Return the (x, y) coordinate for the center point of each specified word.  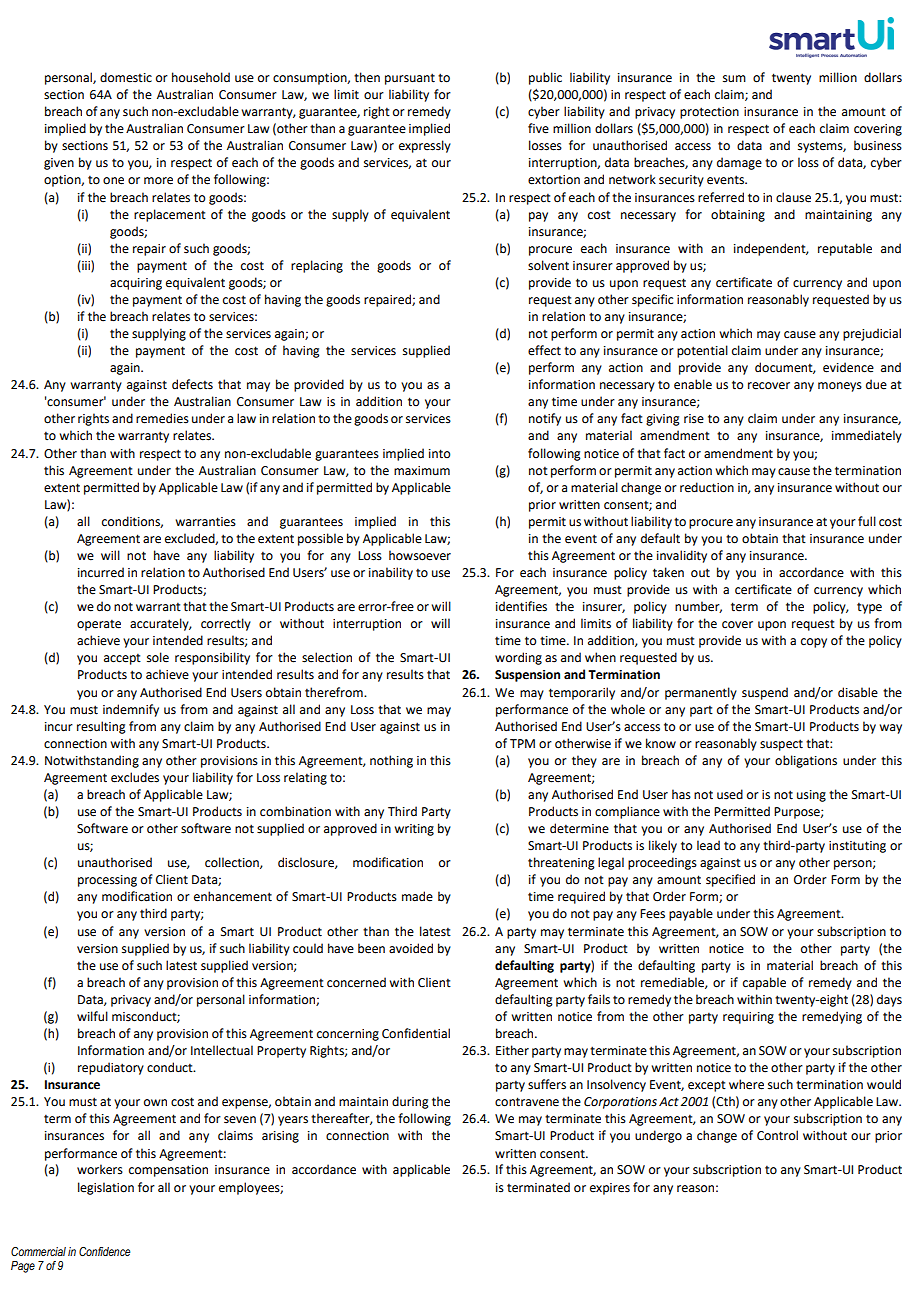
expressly (425, 146)
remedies (162, 418)
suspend (765, 693)
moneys (840, 387)
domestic (126, 77)
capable (764, 983)
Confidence (105, 1251)
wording (518, 658)
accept (122, 659)
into (439, 454)
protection (709, 113)
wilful (92, 1016)
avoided (411, 948)
